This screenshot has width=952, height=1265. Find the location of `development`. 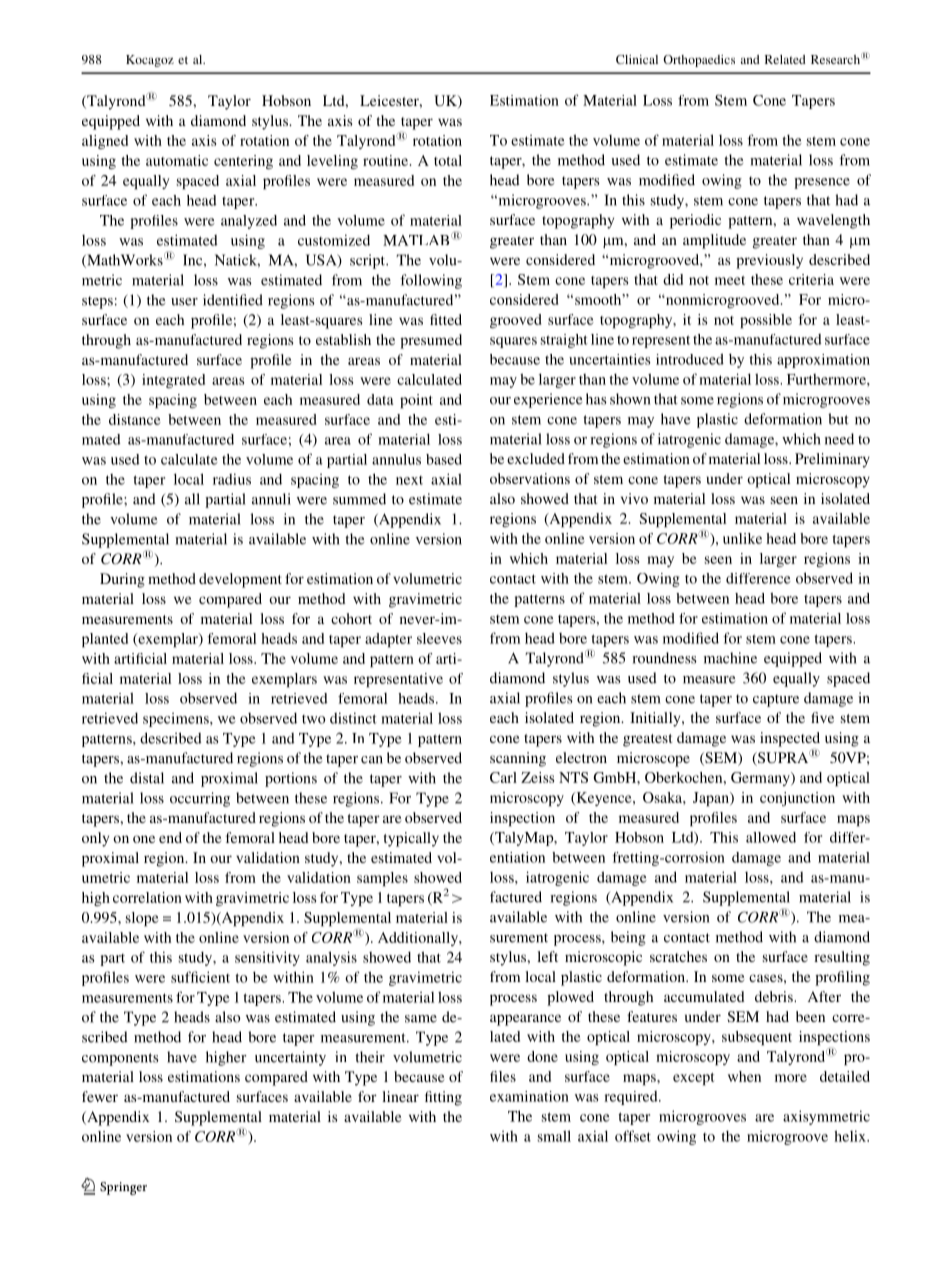

development is located at coordinates (240, 580).
